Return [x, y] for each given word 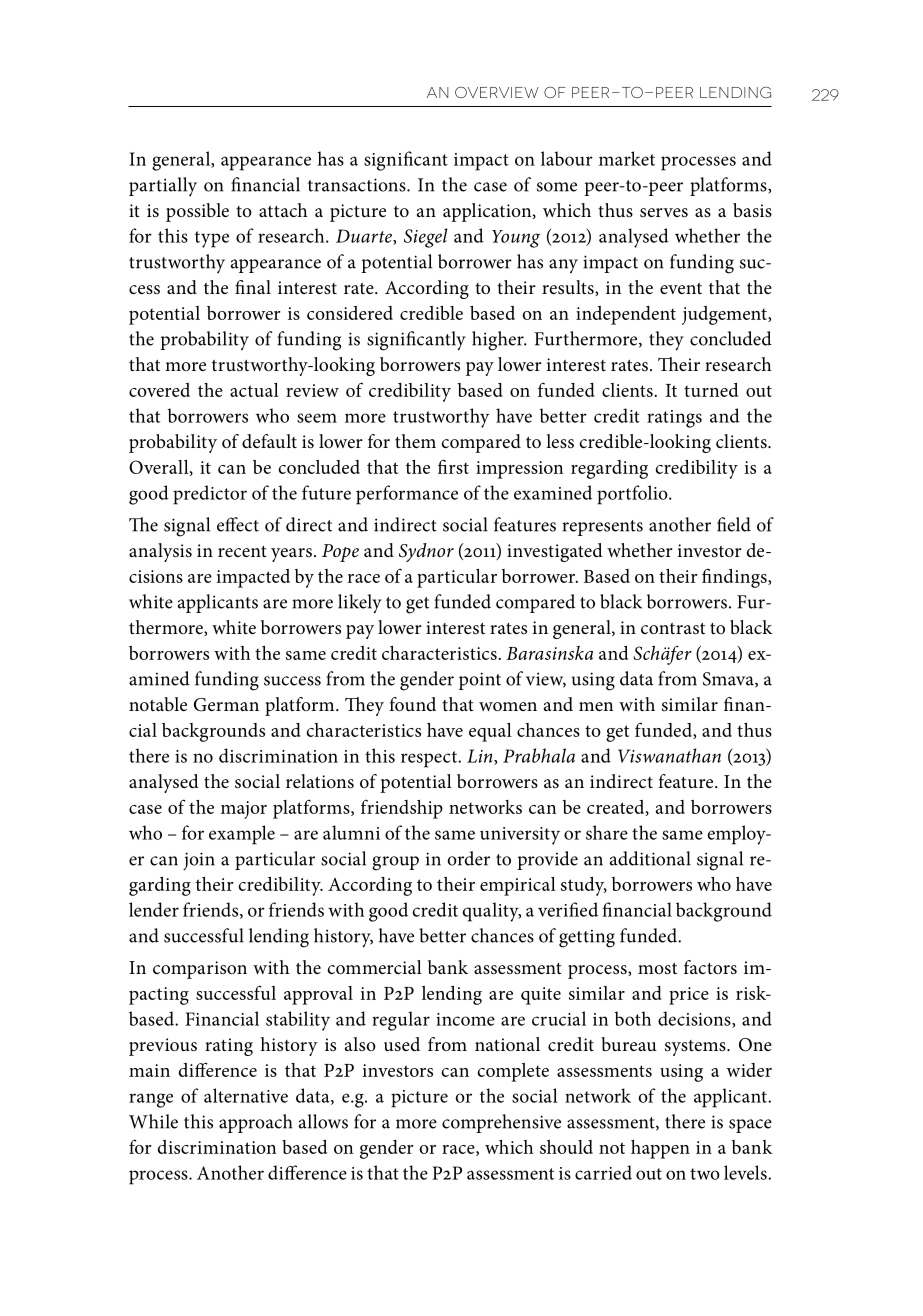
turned [711, 390]
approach [256, 1123]
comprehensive [501, 1123]
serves [664, 213]
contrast [673, 629]
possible [197, 212]
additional [650, 858]
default [269, 441]
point [480, 681]
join [199, 861]
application [488, 212]
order [468, 858]
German [226, 705]
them [415, 441]
